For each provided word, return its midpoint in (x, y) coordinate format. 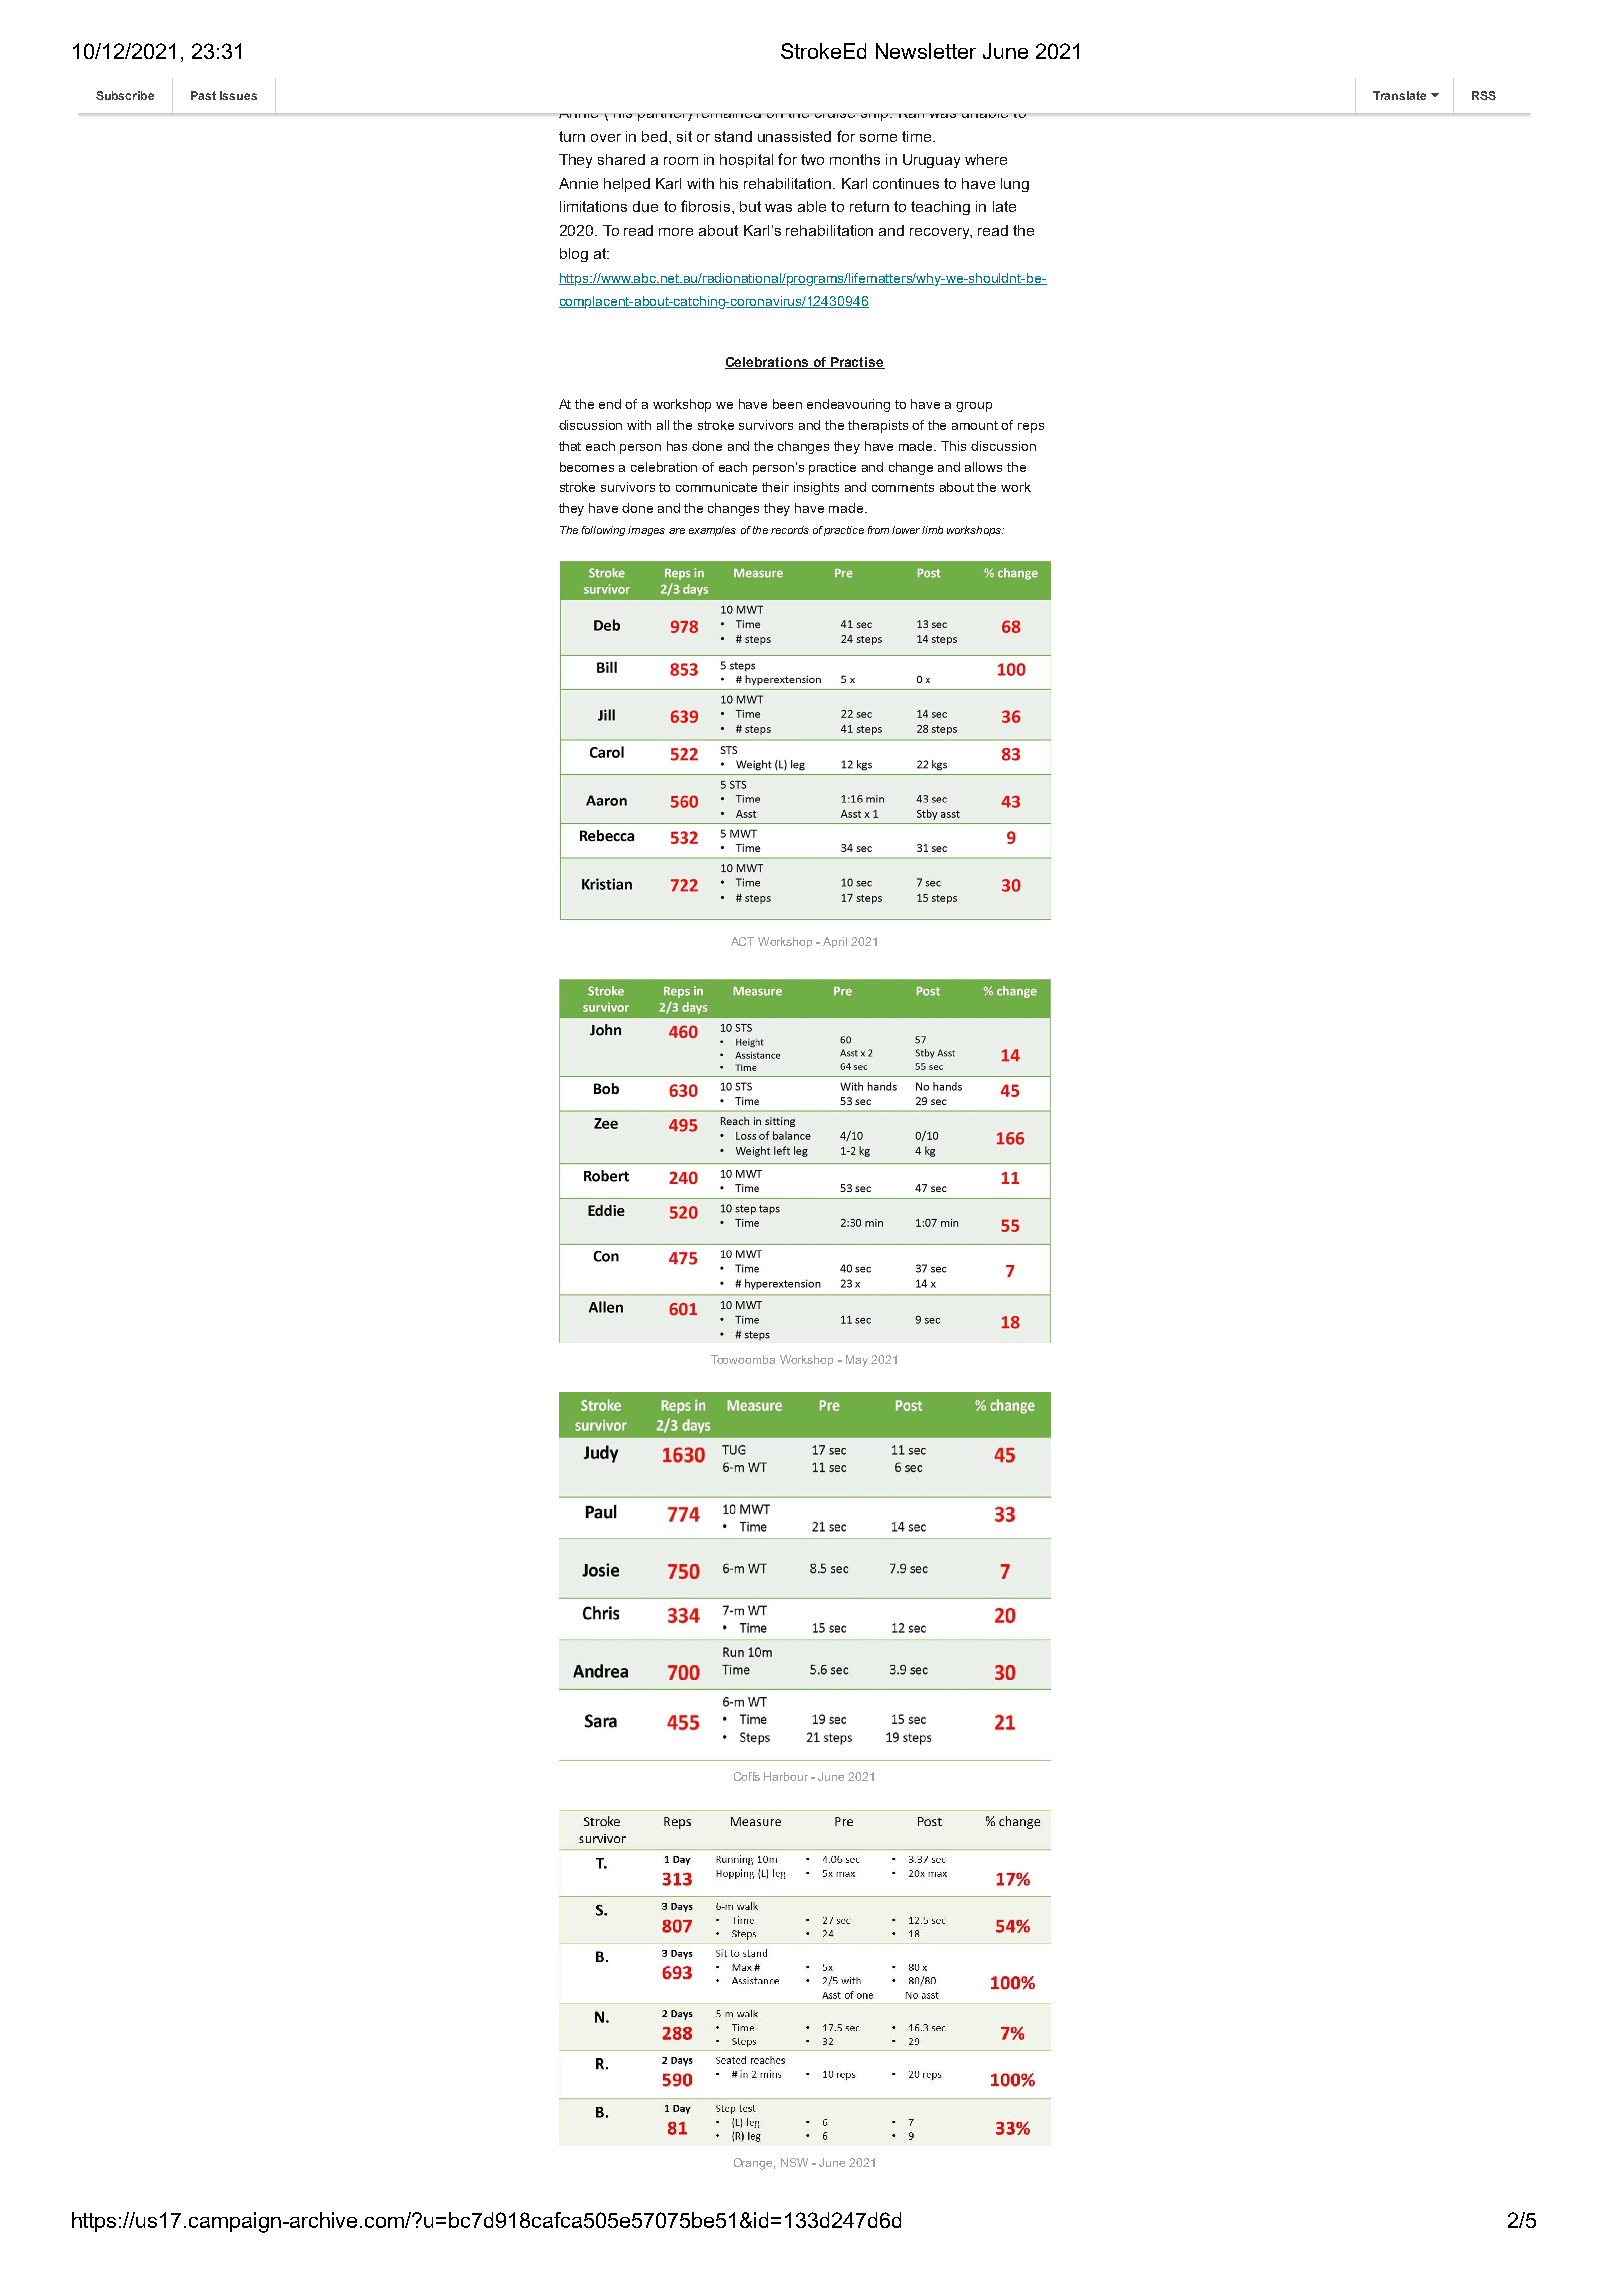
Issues (238, 95)
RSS (1484, 95)
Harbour (786, 1776)
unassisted (794, 136)
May (857, 1361)
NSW (794, 2162)
